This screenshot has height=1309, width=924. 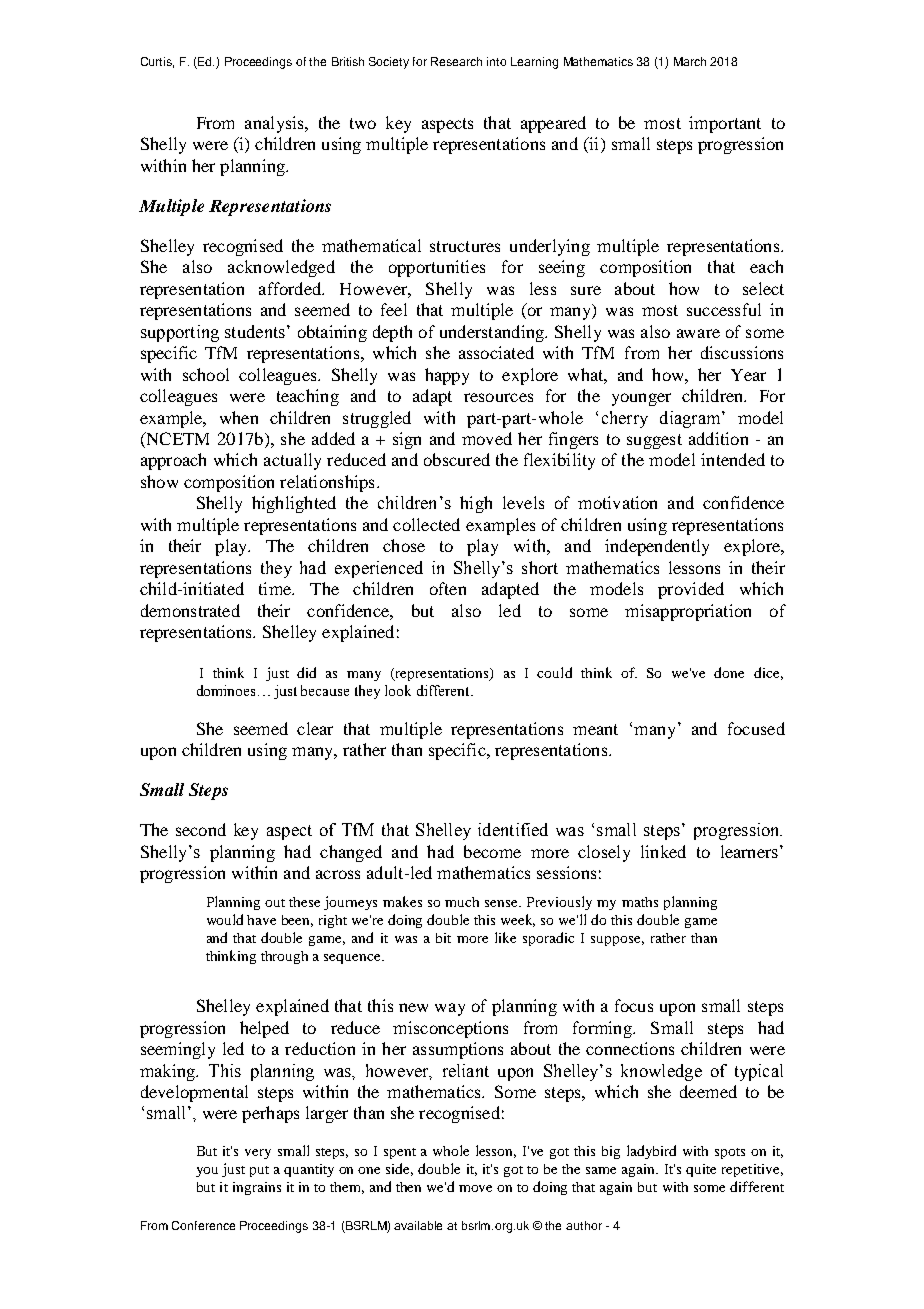 I want to click on analysis, so click(x=275, y=124).
